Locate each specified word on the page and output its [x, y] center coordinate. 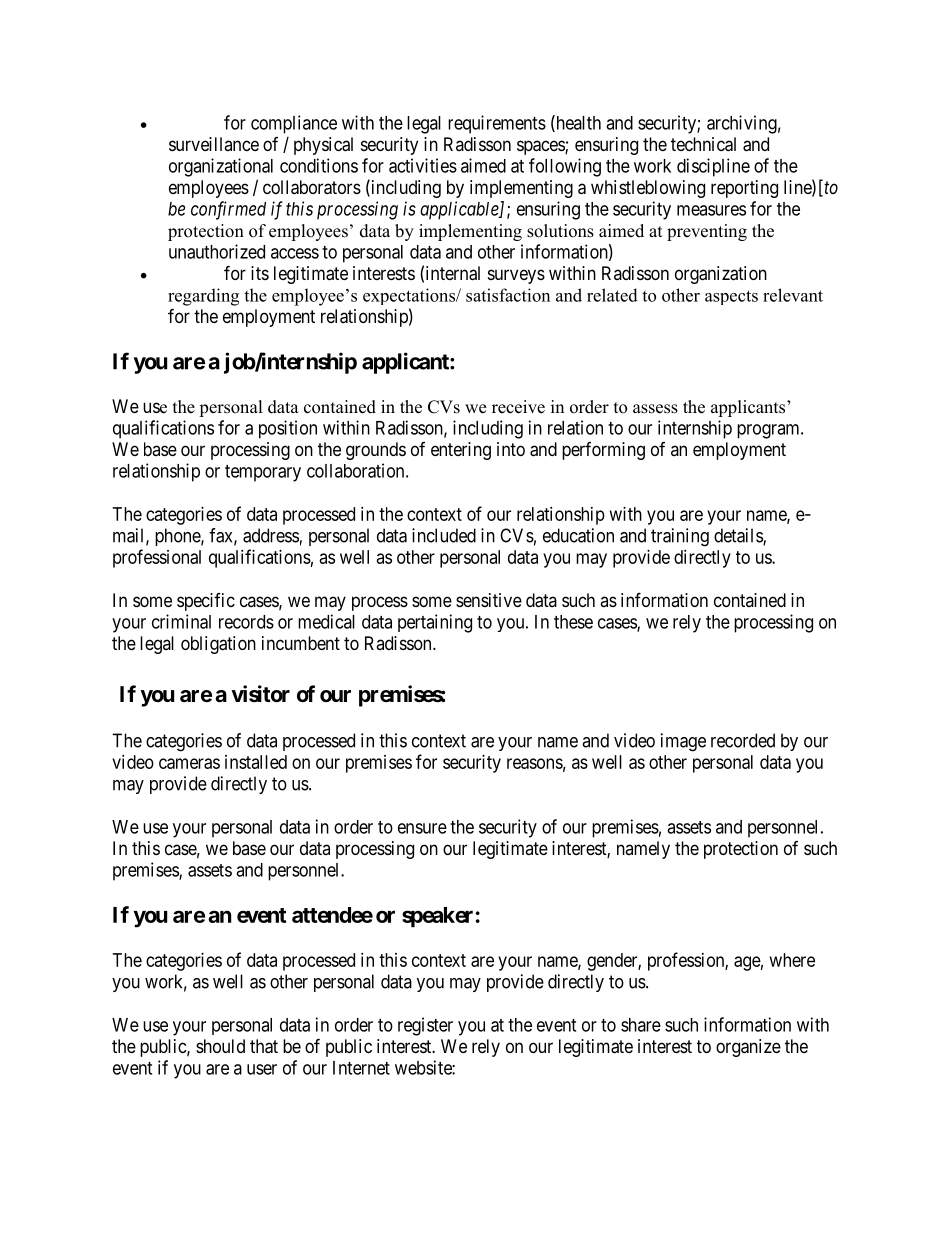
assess [655, 409]
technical [703, 144]
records [246, 622]
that [264, 1046]
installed [256, 762]
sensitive [489, 600]
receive [518, 407]
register [425, 1026]
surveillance [214, 144]
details [739, 536]
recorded [743, 740]
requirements [497, 124]
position [288, 429]
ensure [422, 828]
